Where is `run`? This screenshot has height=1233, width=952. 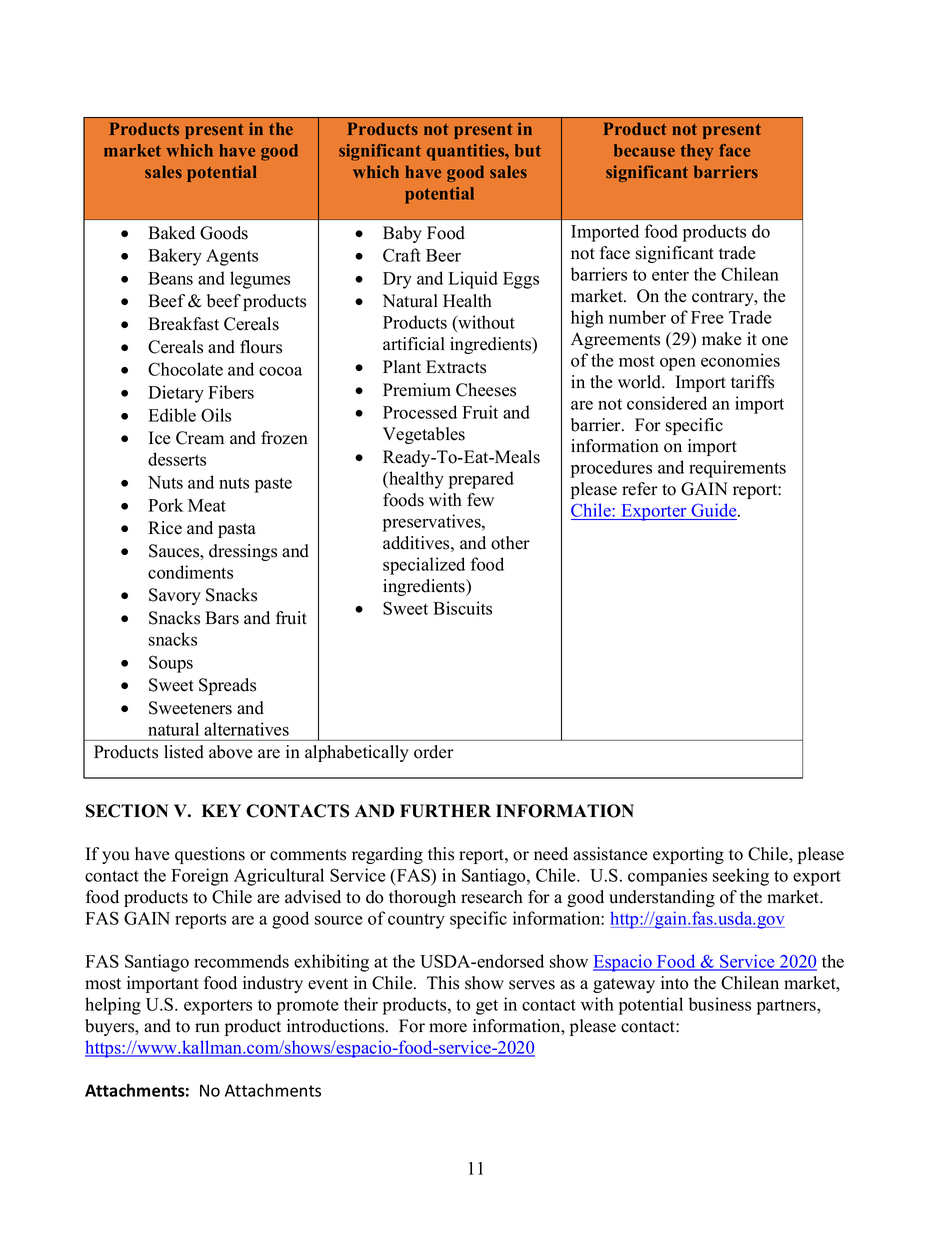
run is located at coordinates (207, 1028).
